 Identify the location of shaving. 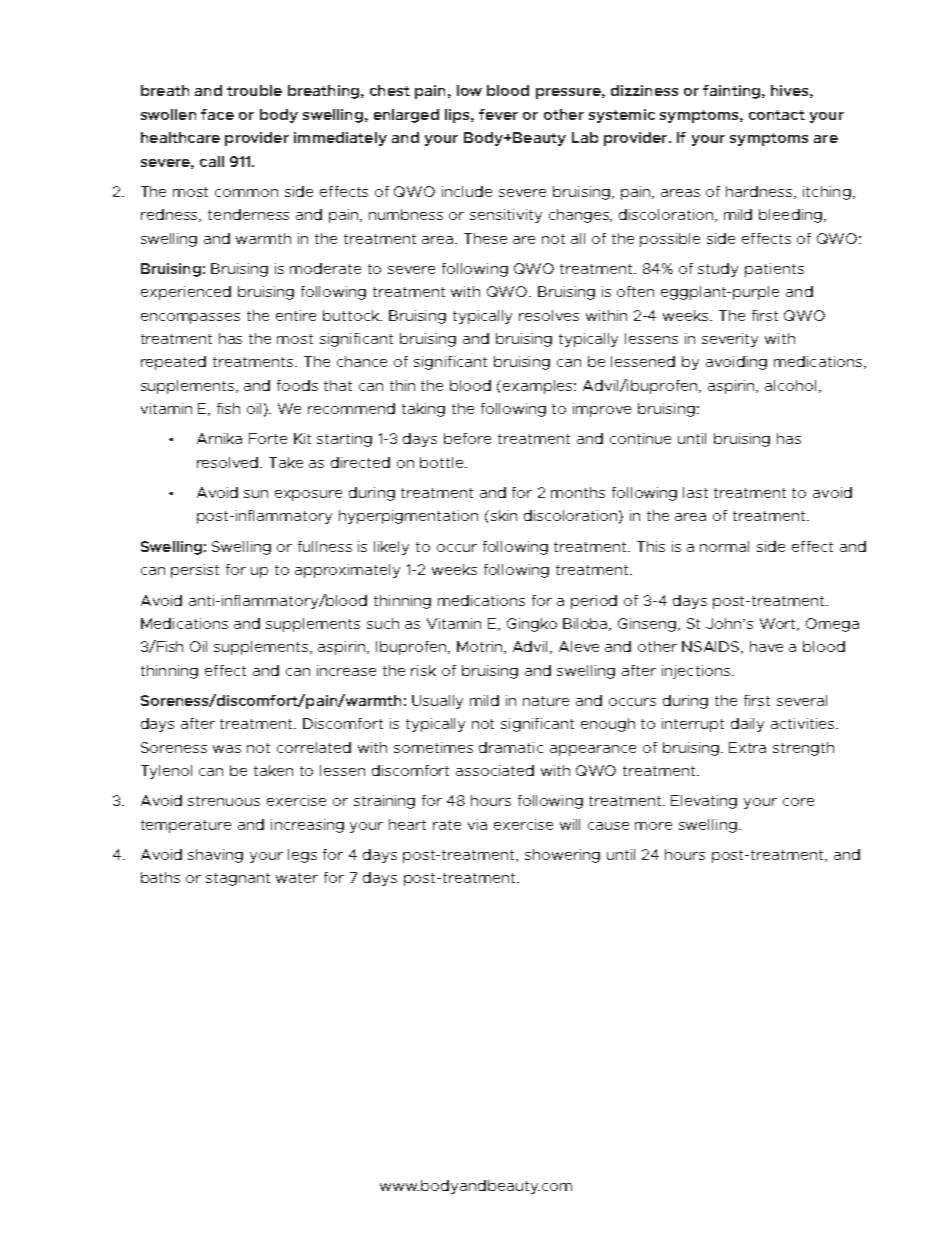
(215, 856).
